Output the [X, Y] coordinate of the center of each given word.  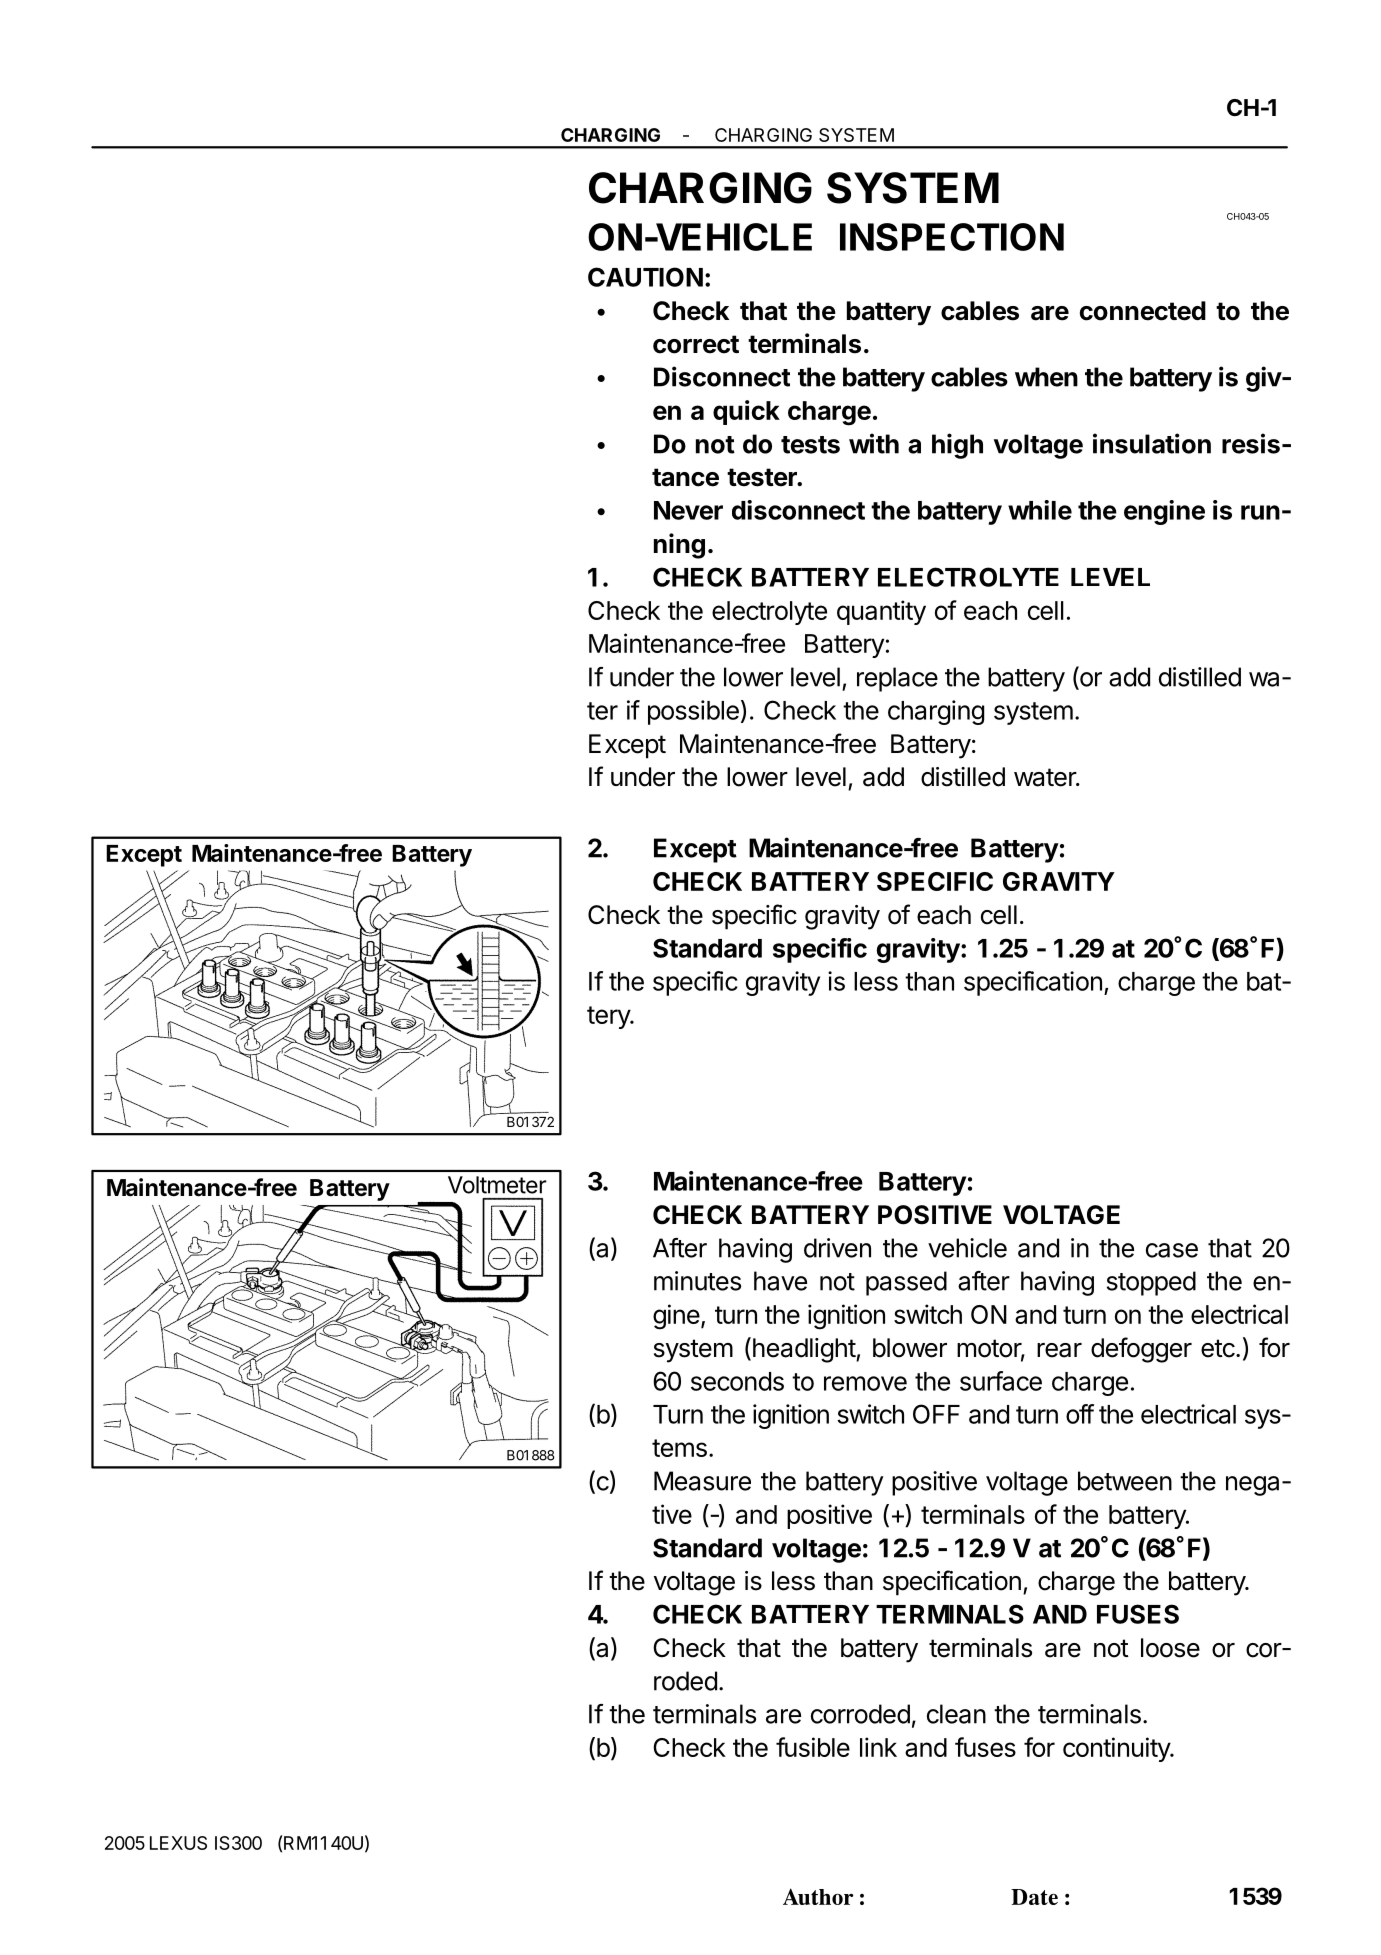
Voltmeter [497, 1185]
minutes [697, 1281]
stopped [1151, 1283]
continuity [1117, 1749]
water [1046, 777]
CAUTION [645, 277]
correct [696, 344]
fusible [813, 1747]
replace [897, 679]
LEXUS [178, 1843]
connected [1143, 311]
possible [693, 712]
